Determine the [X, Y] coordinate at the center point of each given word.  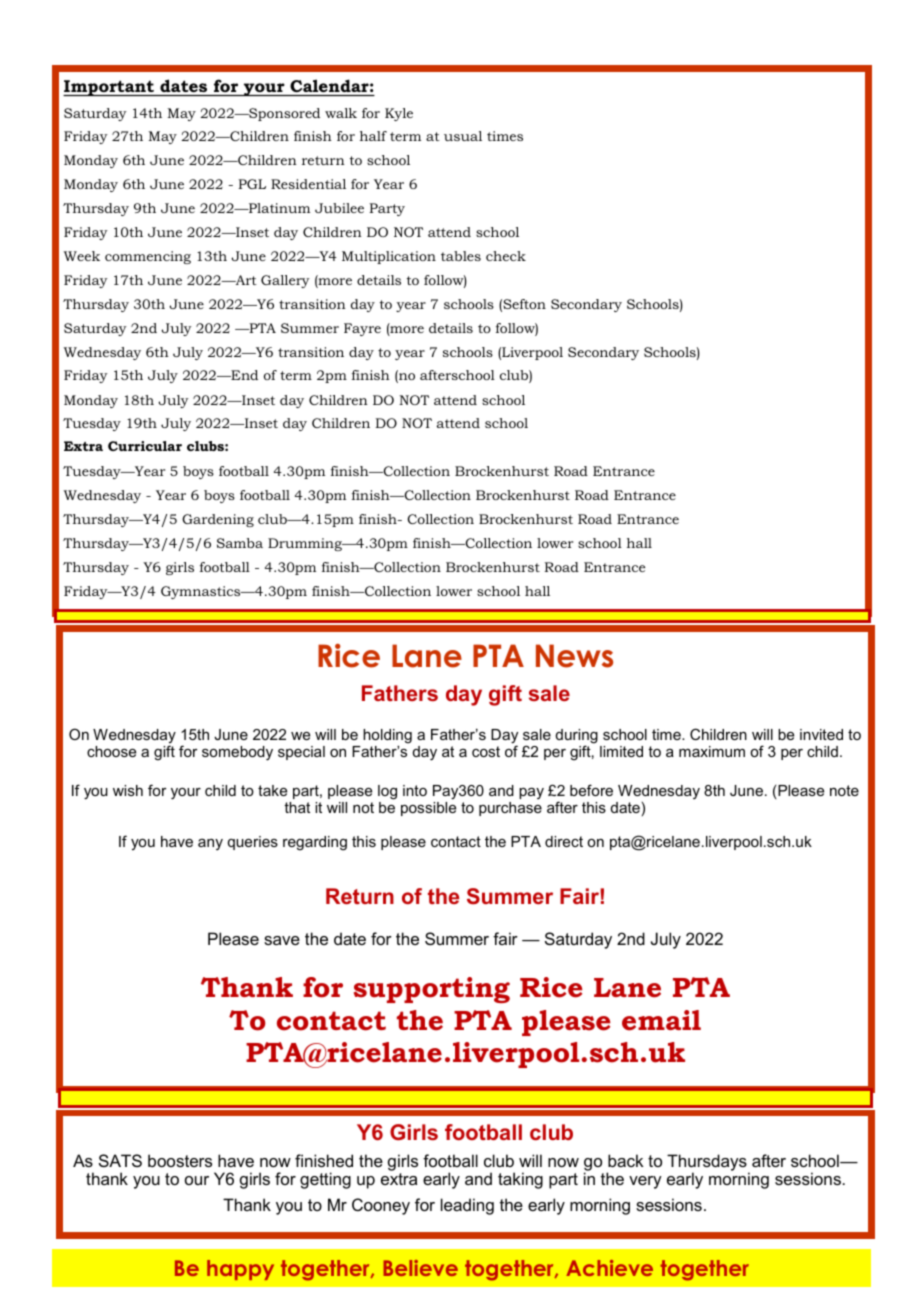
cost [486, 751]
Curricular [145, 446]
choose [111, 751]
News [574, 656]
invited [821, 734]
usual [463, 136]
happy [240, 1270]
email [661, 1020]
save [282, 940]
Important [109, 88]
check [506, 256]
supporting [432, 990]
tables [461, 256]
